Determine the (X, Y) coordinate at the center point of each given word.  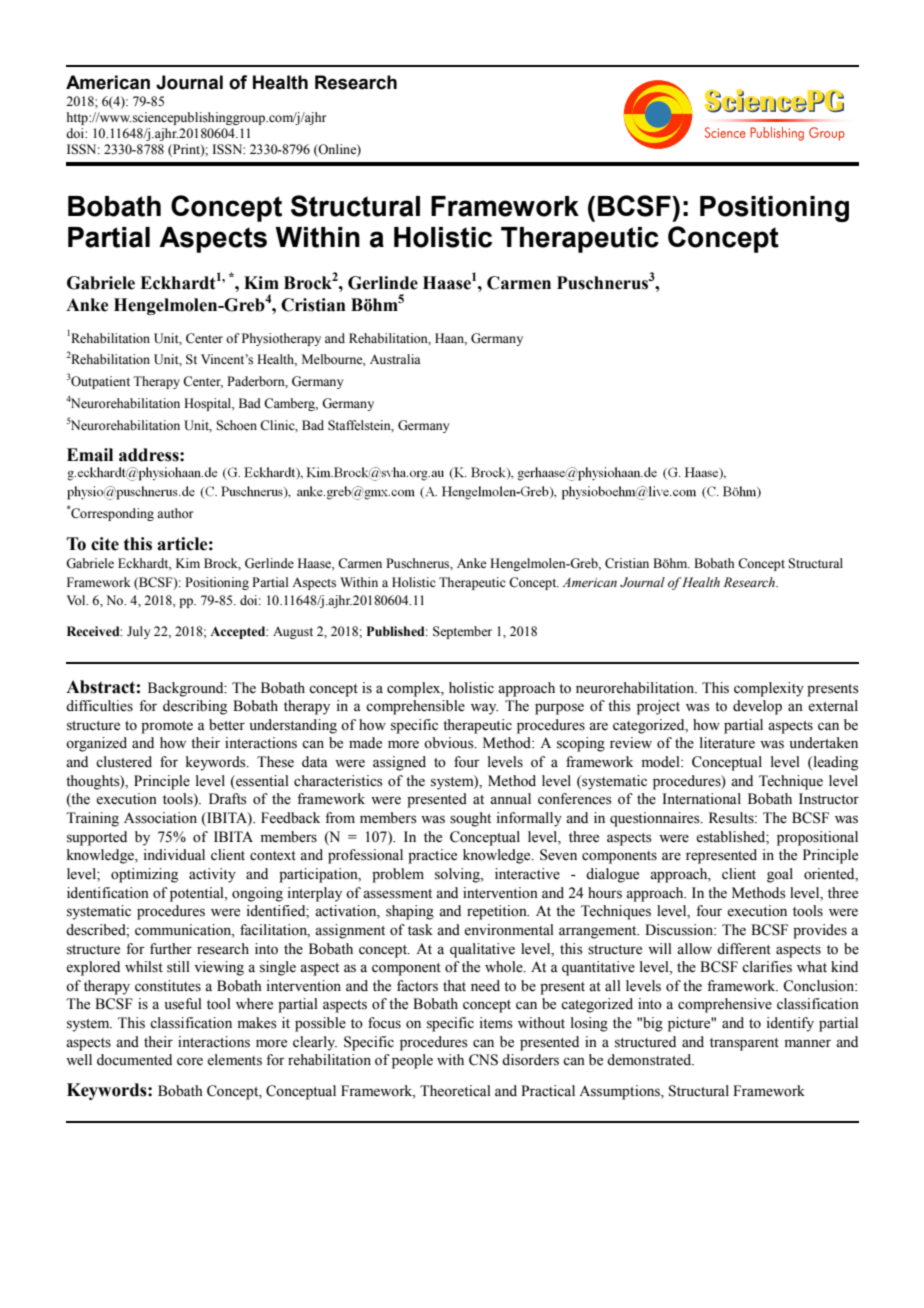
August (293, 633)
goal (780, 875)
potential (198, 894)
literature (727, 743)
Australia (395, 359)
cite (105, 544)
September (462, 632)
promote (167, 727)
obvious (450, 743)
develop (757, 707)
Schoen (236, 425)
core (190, 1061)
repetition (498, 912)
